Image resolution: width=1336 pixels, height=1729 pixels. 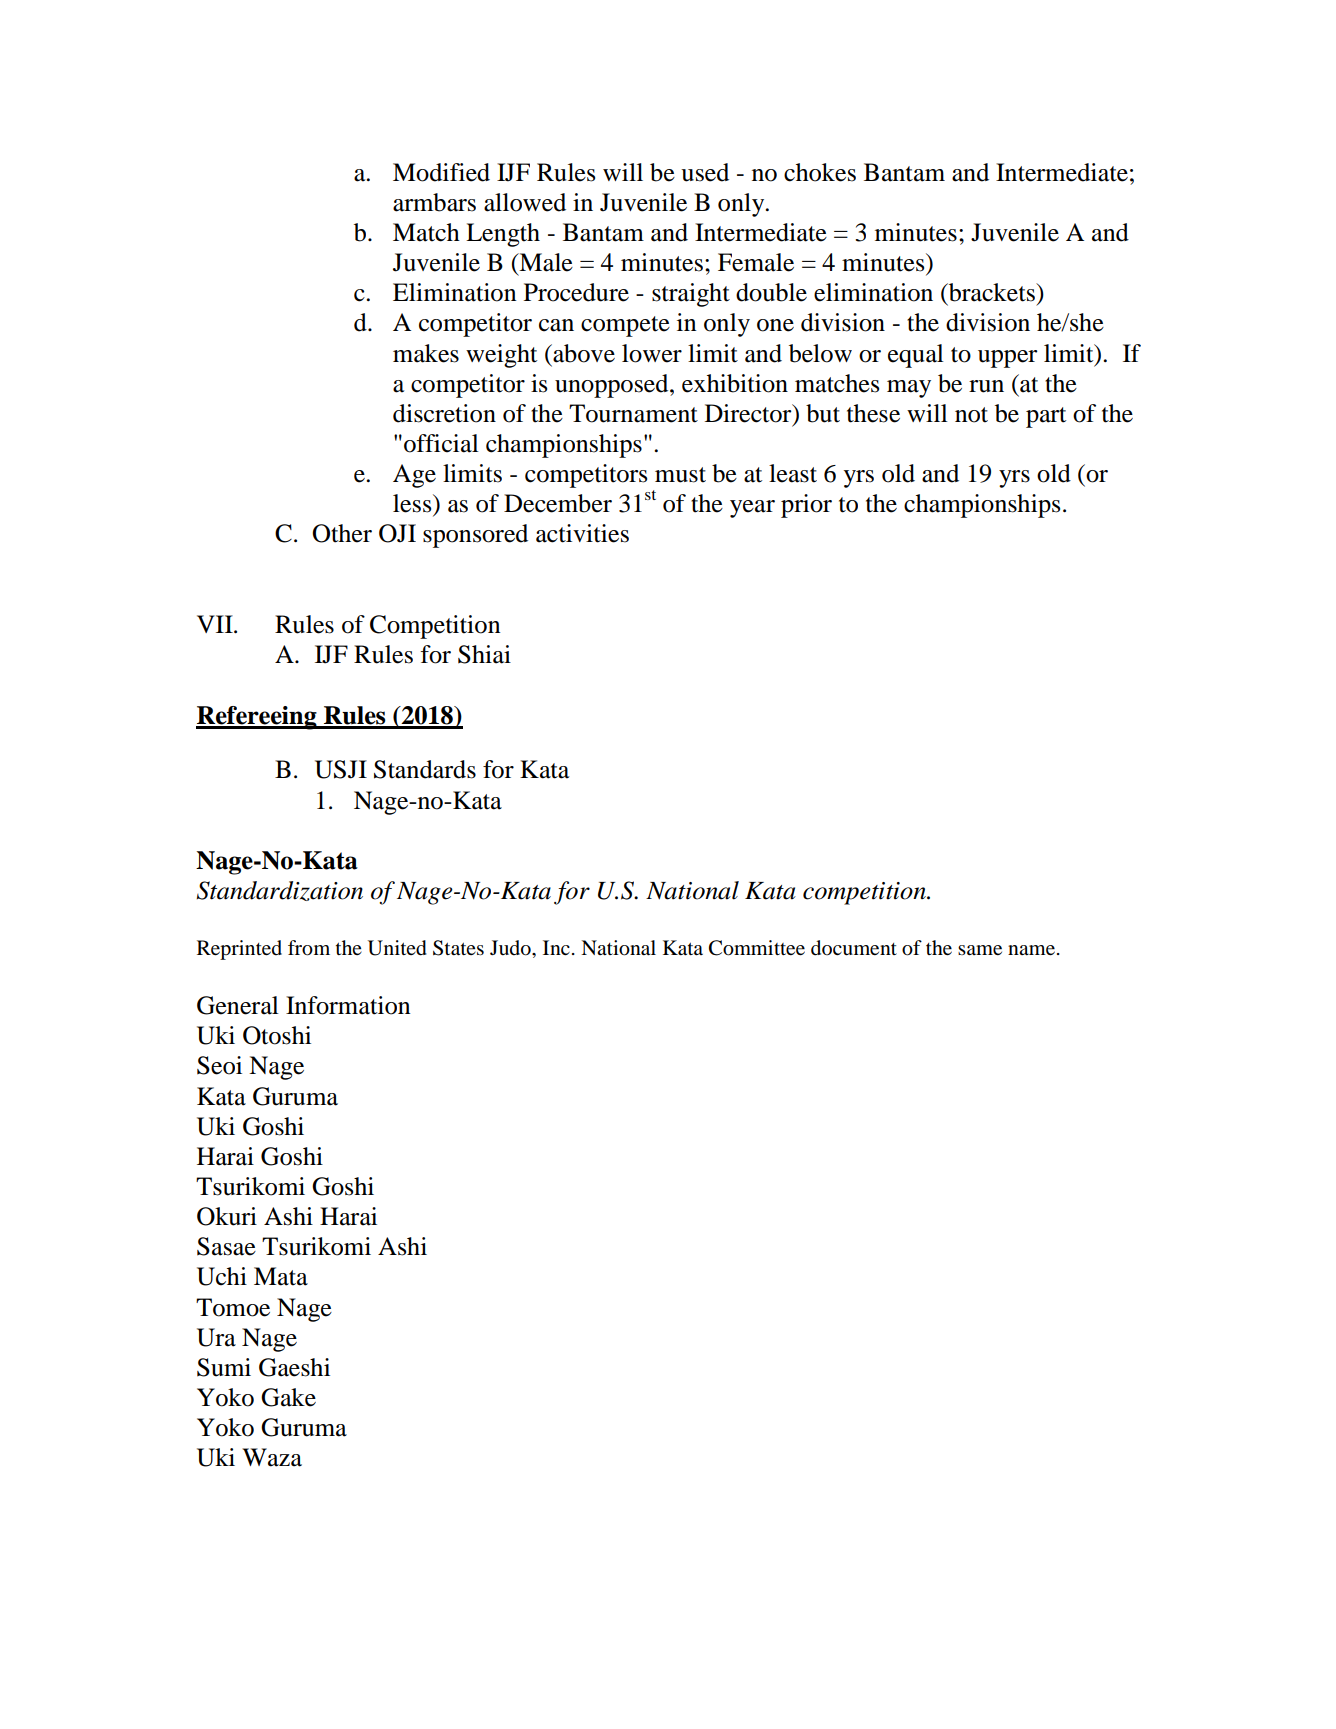 I want to click on Information, so click(x=348, y=1005).
